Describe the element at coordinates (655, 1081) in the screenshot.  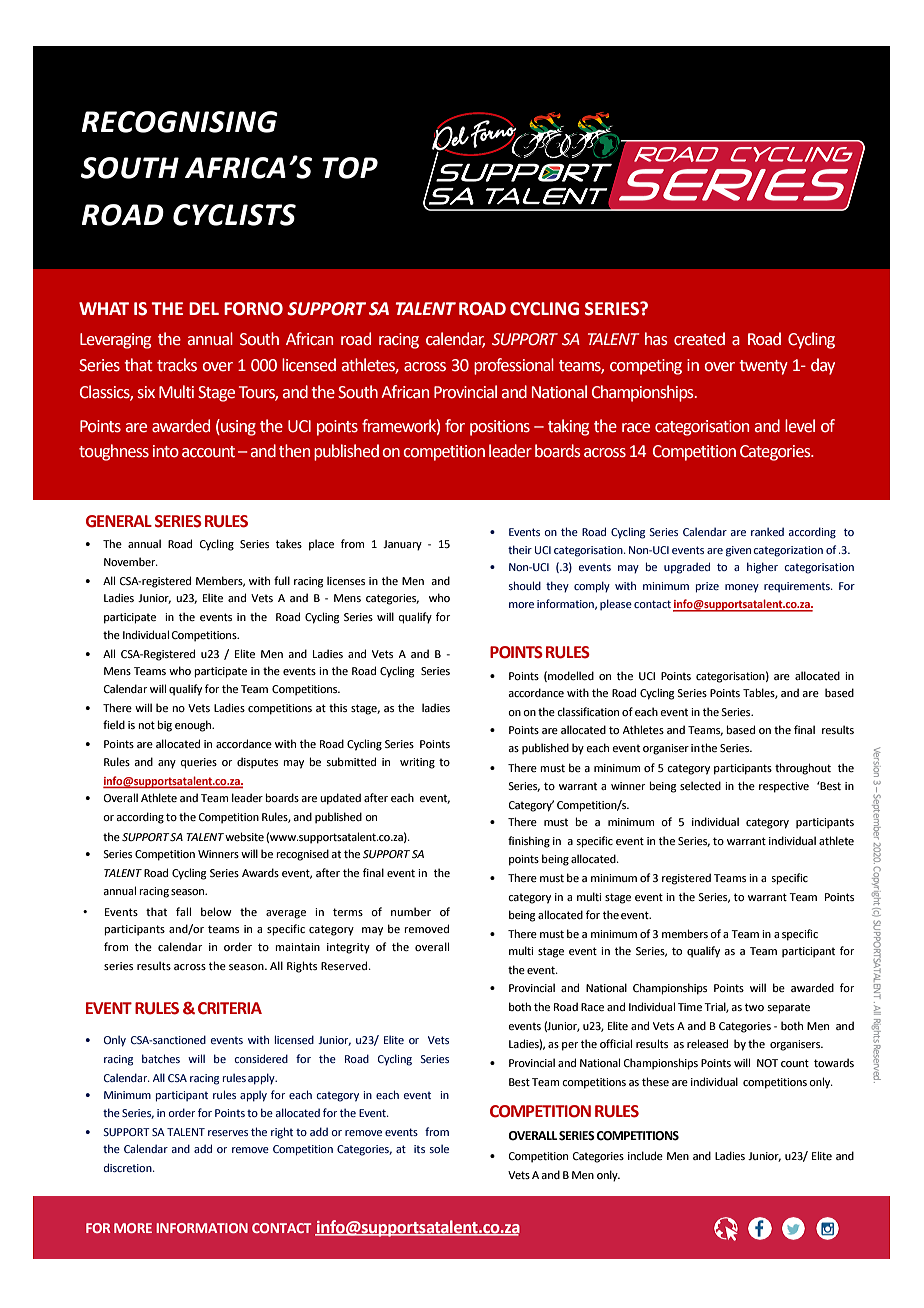
I see `these` at that location.
